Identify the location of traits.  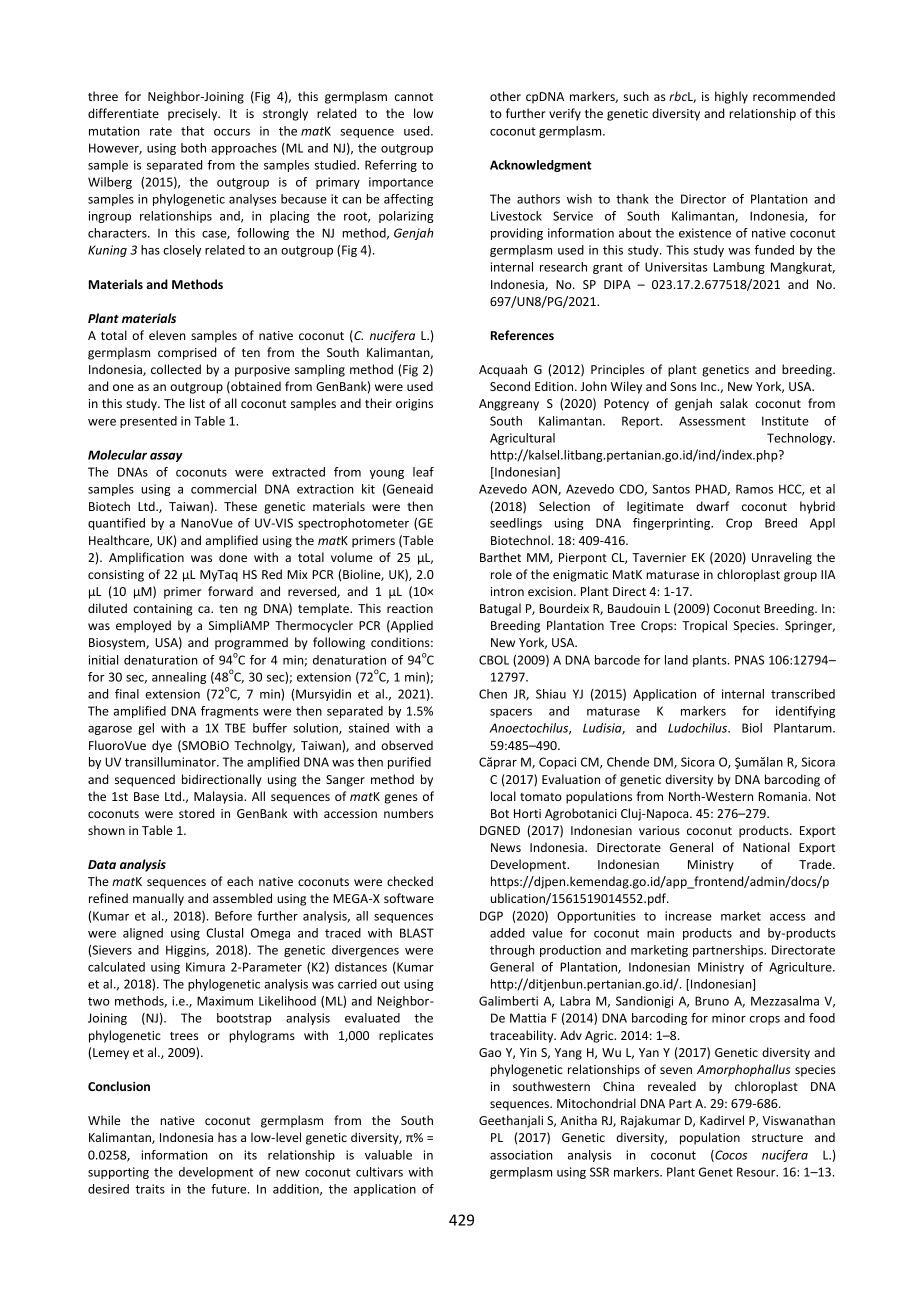
(150, 1189).
